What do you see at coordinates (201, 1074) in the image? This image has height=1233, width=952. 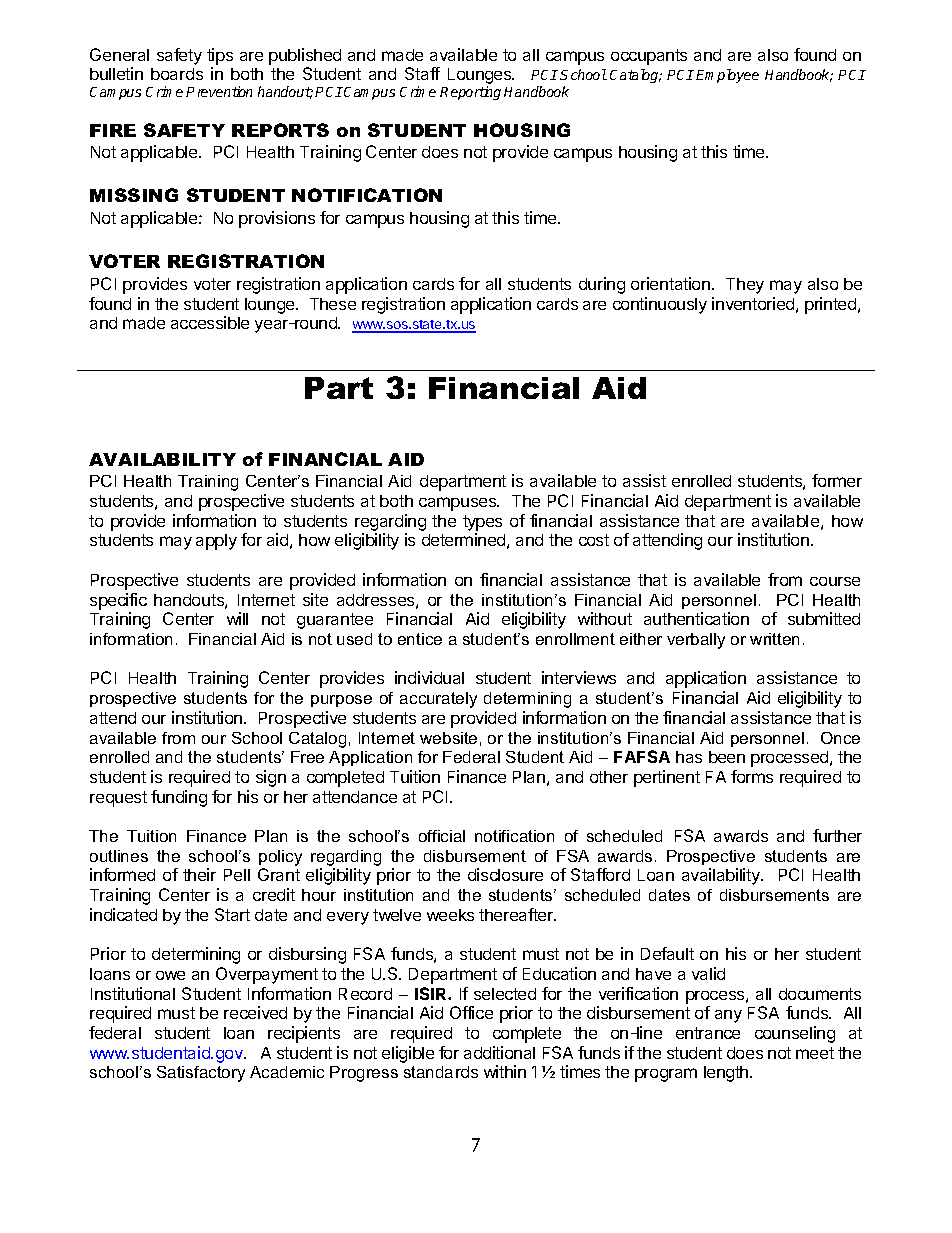 I see `Satisfactory` at bounding box center [201, 1074].
